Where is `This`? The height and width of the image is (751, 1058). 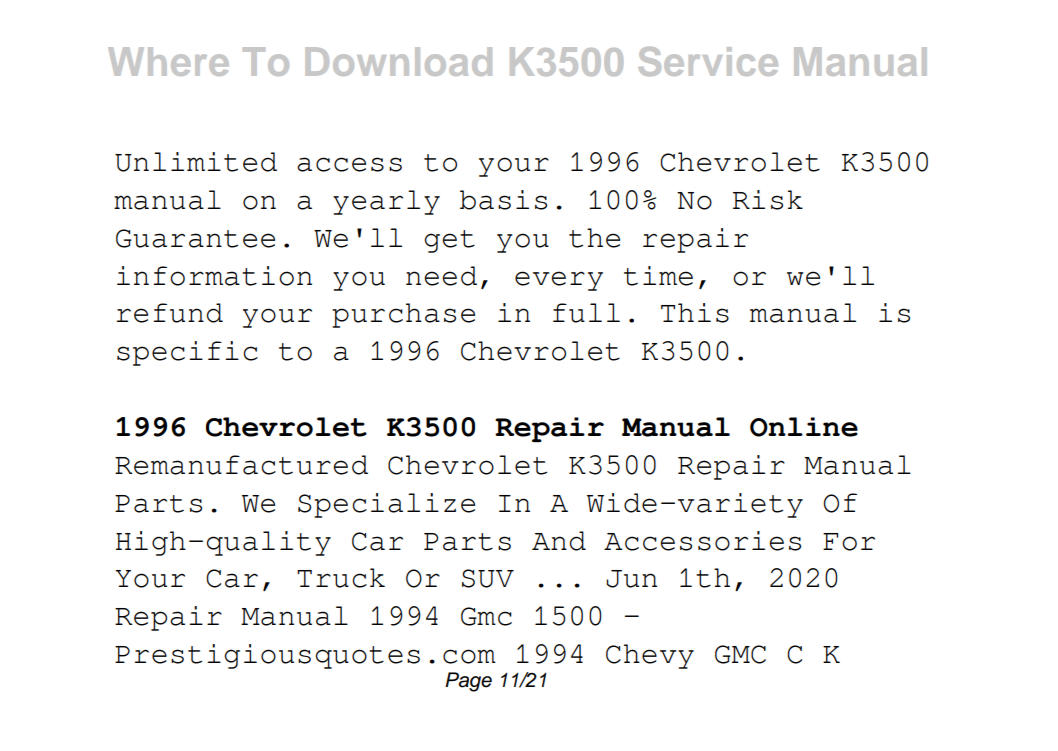 This is located at coordinates (695, 313).
